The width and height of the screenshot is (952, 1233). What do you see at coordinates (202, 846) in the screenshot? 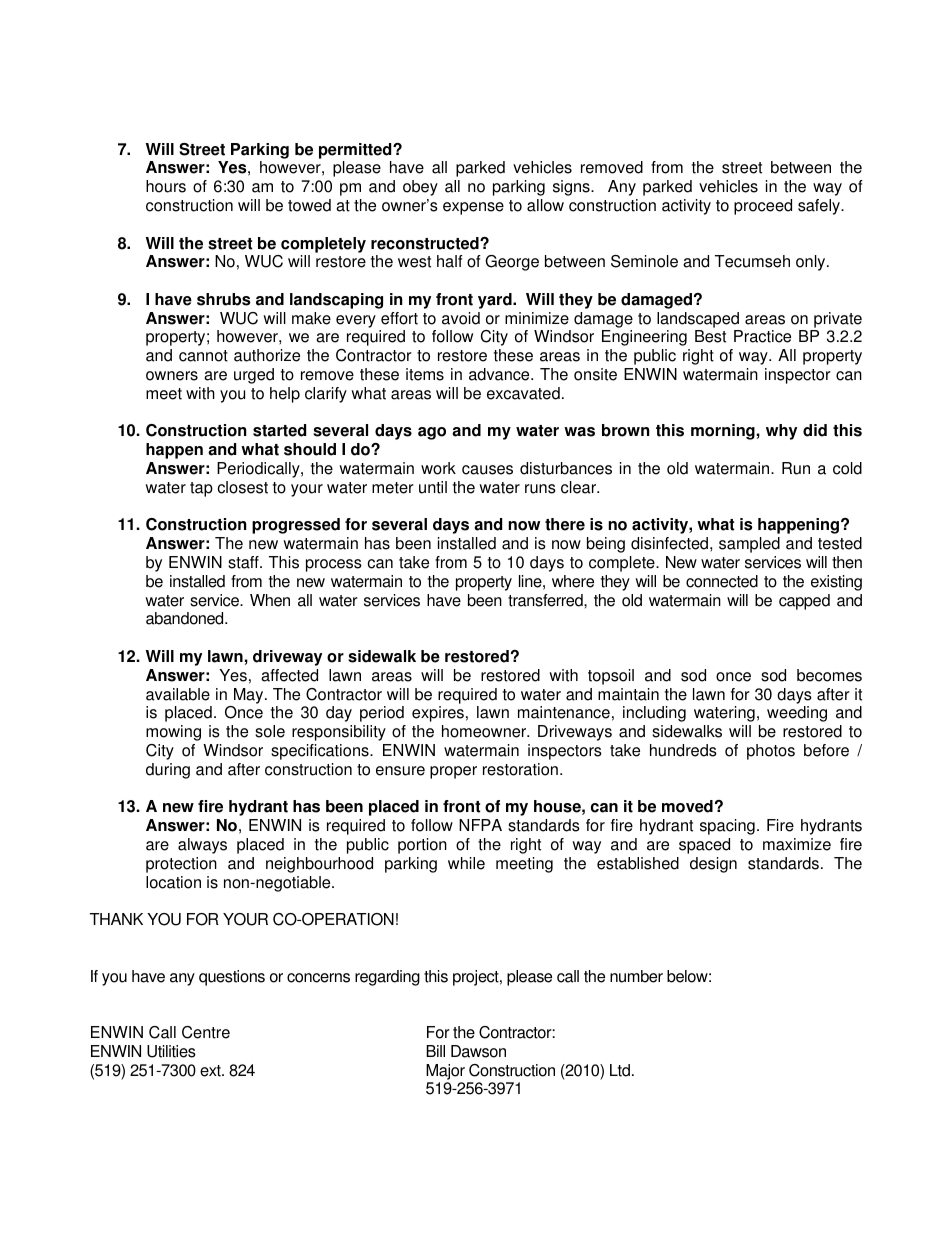
I see `always` at bounding box center [202, 846].
